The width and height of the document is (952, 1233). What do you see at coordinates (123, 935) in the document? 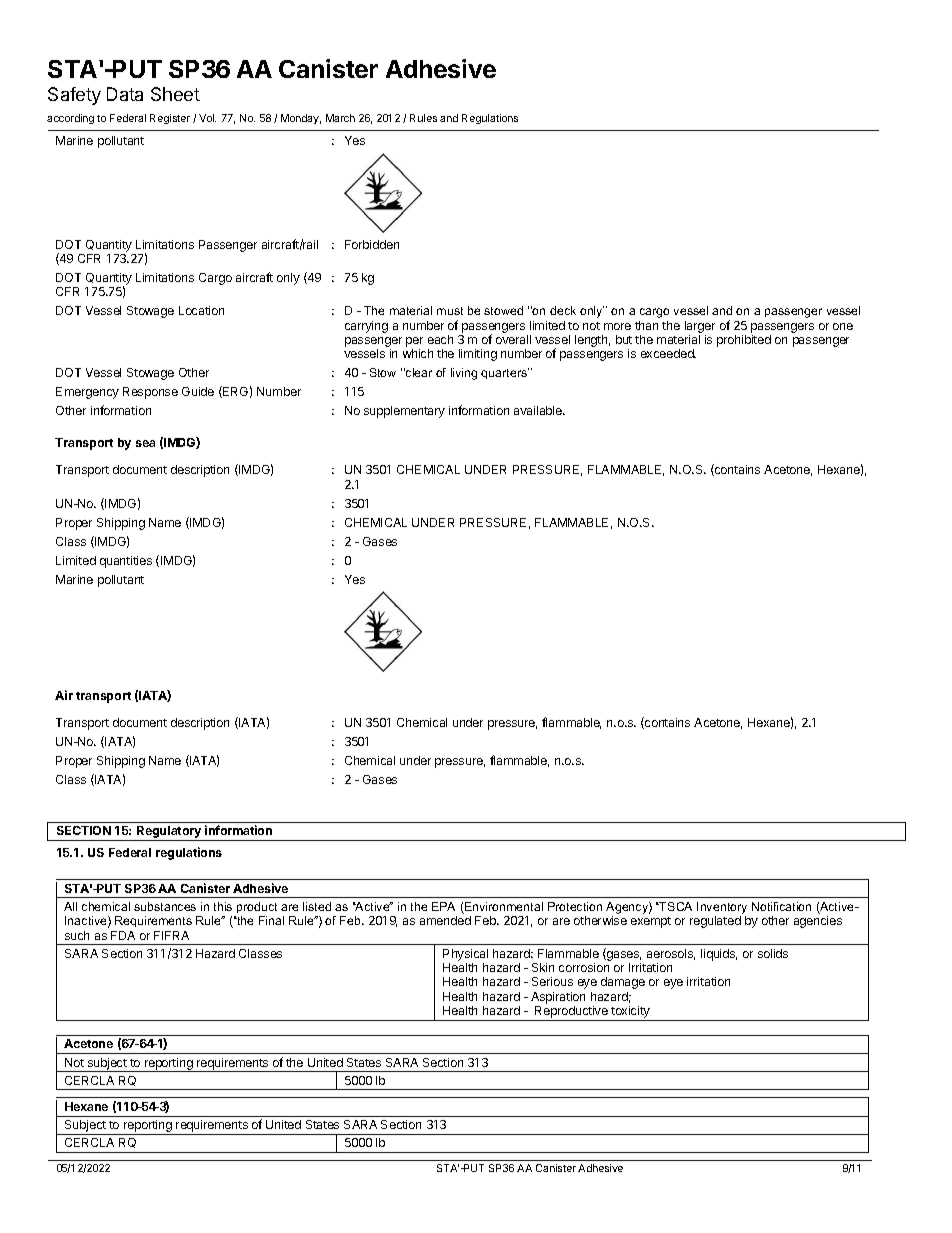
I see `FDA` at bounding box center [123, 935].
